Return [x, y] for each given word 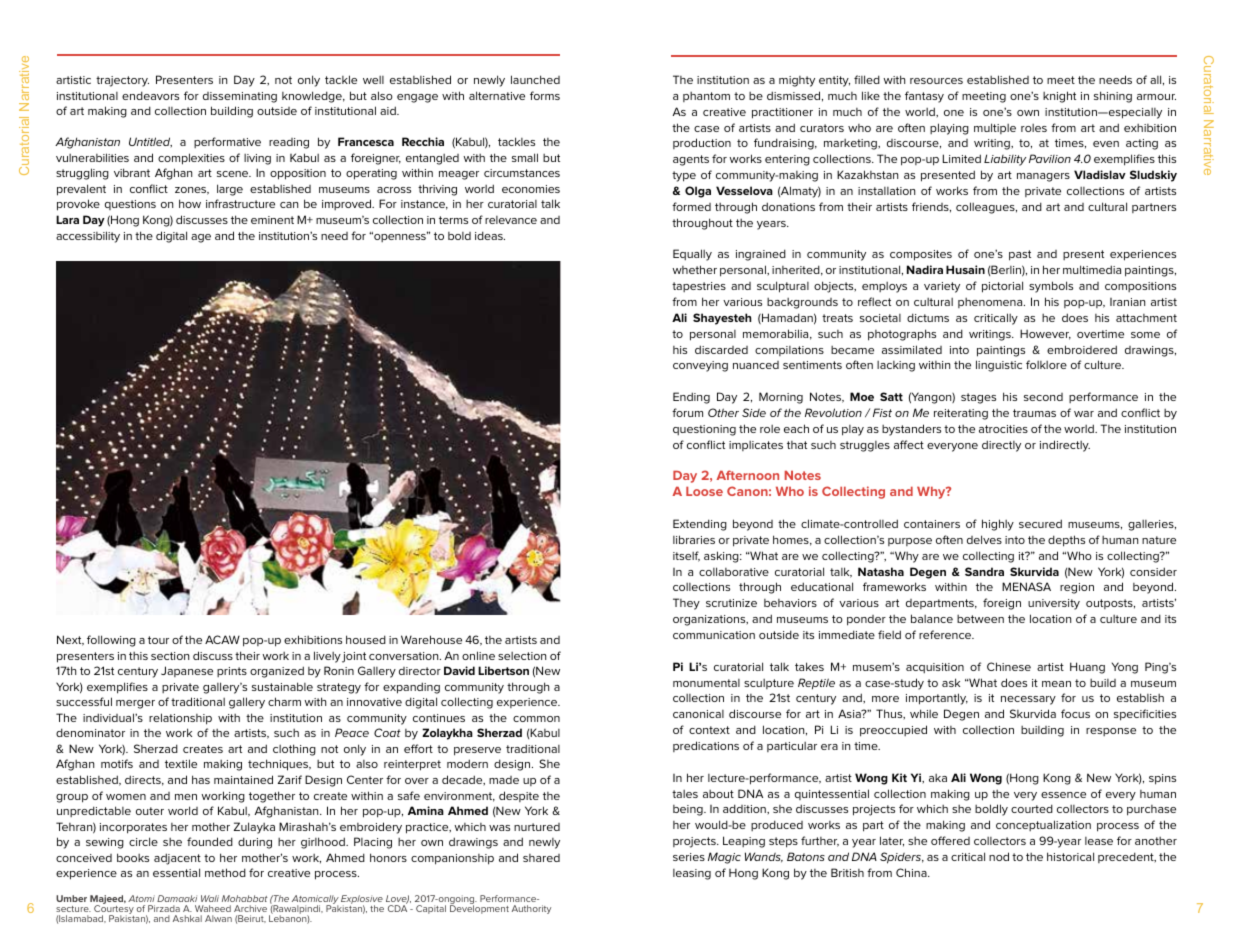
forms [545, 95]
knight [1059, 97]
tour [158, 640]
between [980, 619]
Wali [210, 898]
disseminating [240, 97]
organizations [710, 620]
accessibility [88, 237]
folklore [1046, 364]
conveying [700, 366]
